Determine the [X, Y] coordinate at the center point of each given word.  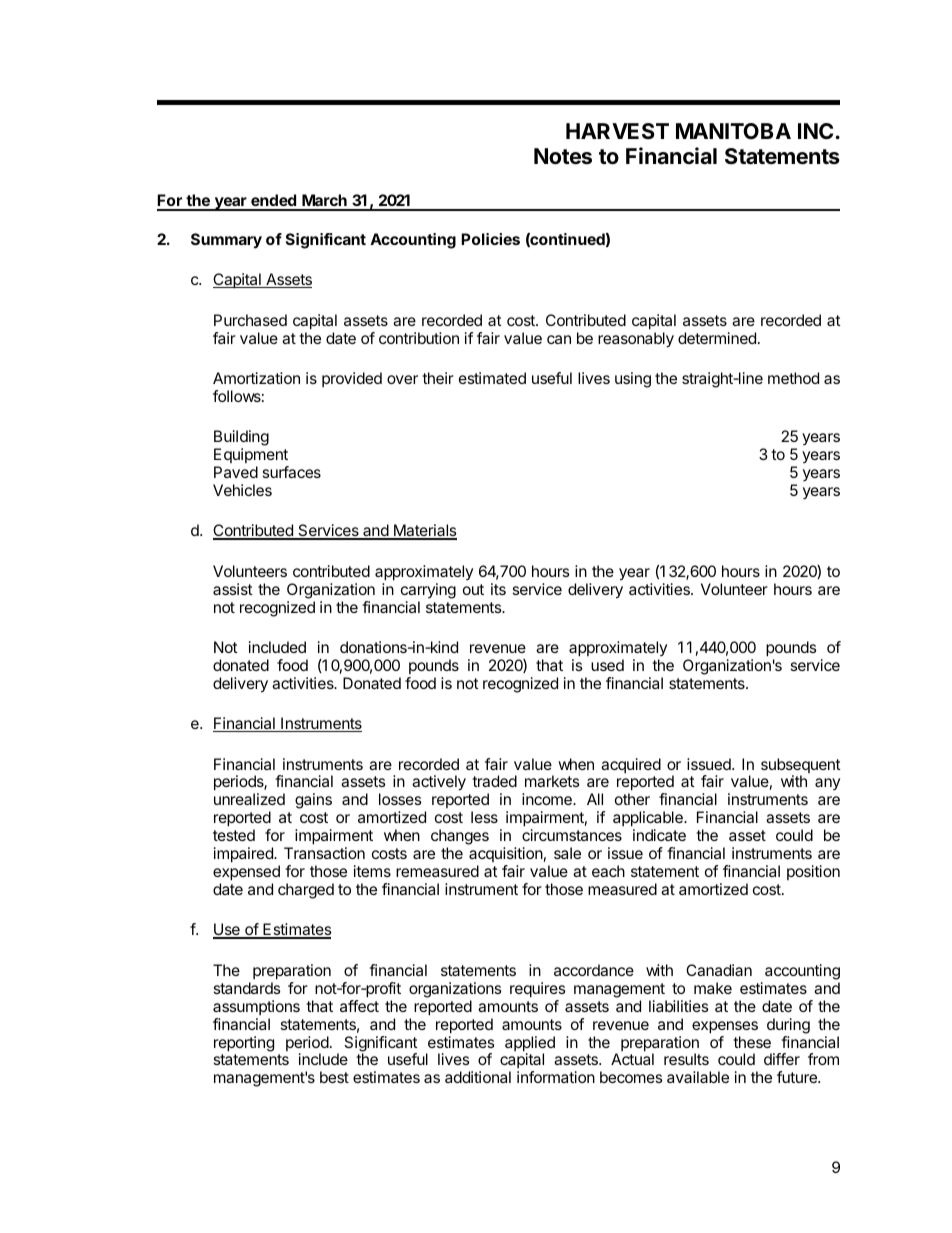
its [498, 589]
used [607, 665]
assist [233, 589]
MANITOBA [733, 131]
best [334, 1077]
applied [530, 1045]
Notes [563, 156]
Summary [226, 241]
